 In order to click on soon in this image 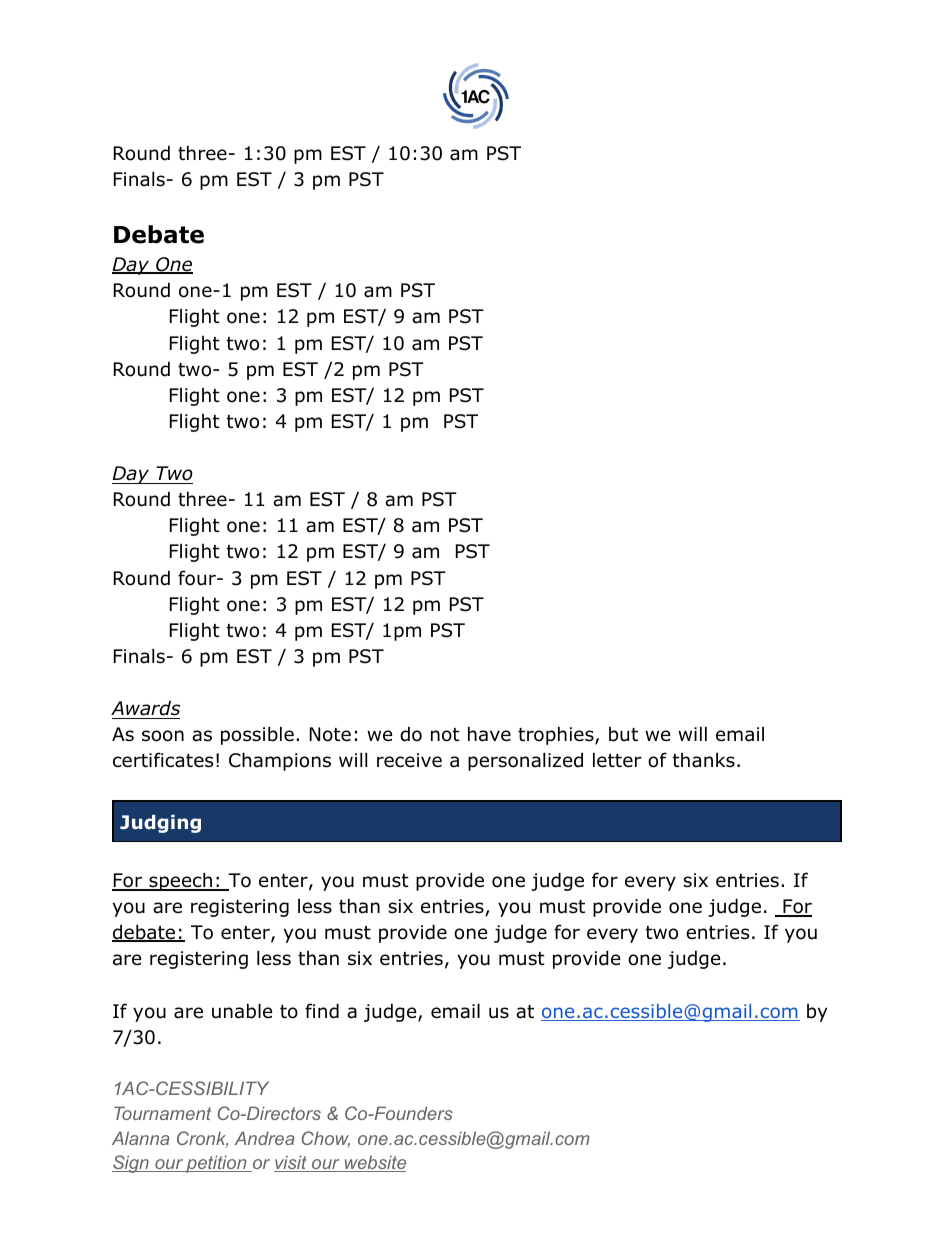, I will do `click(163, 736)`.
